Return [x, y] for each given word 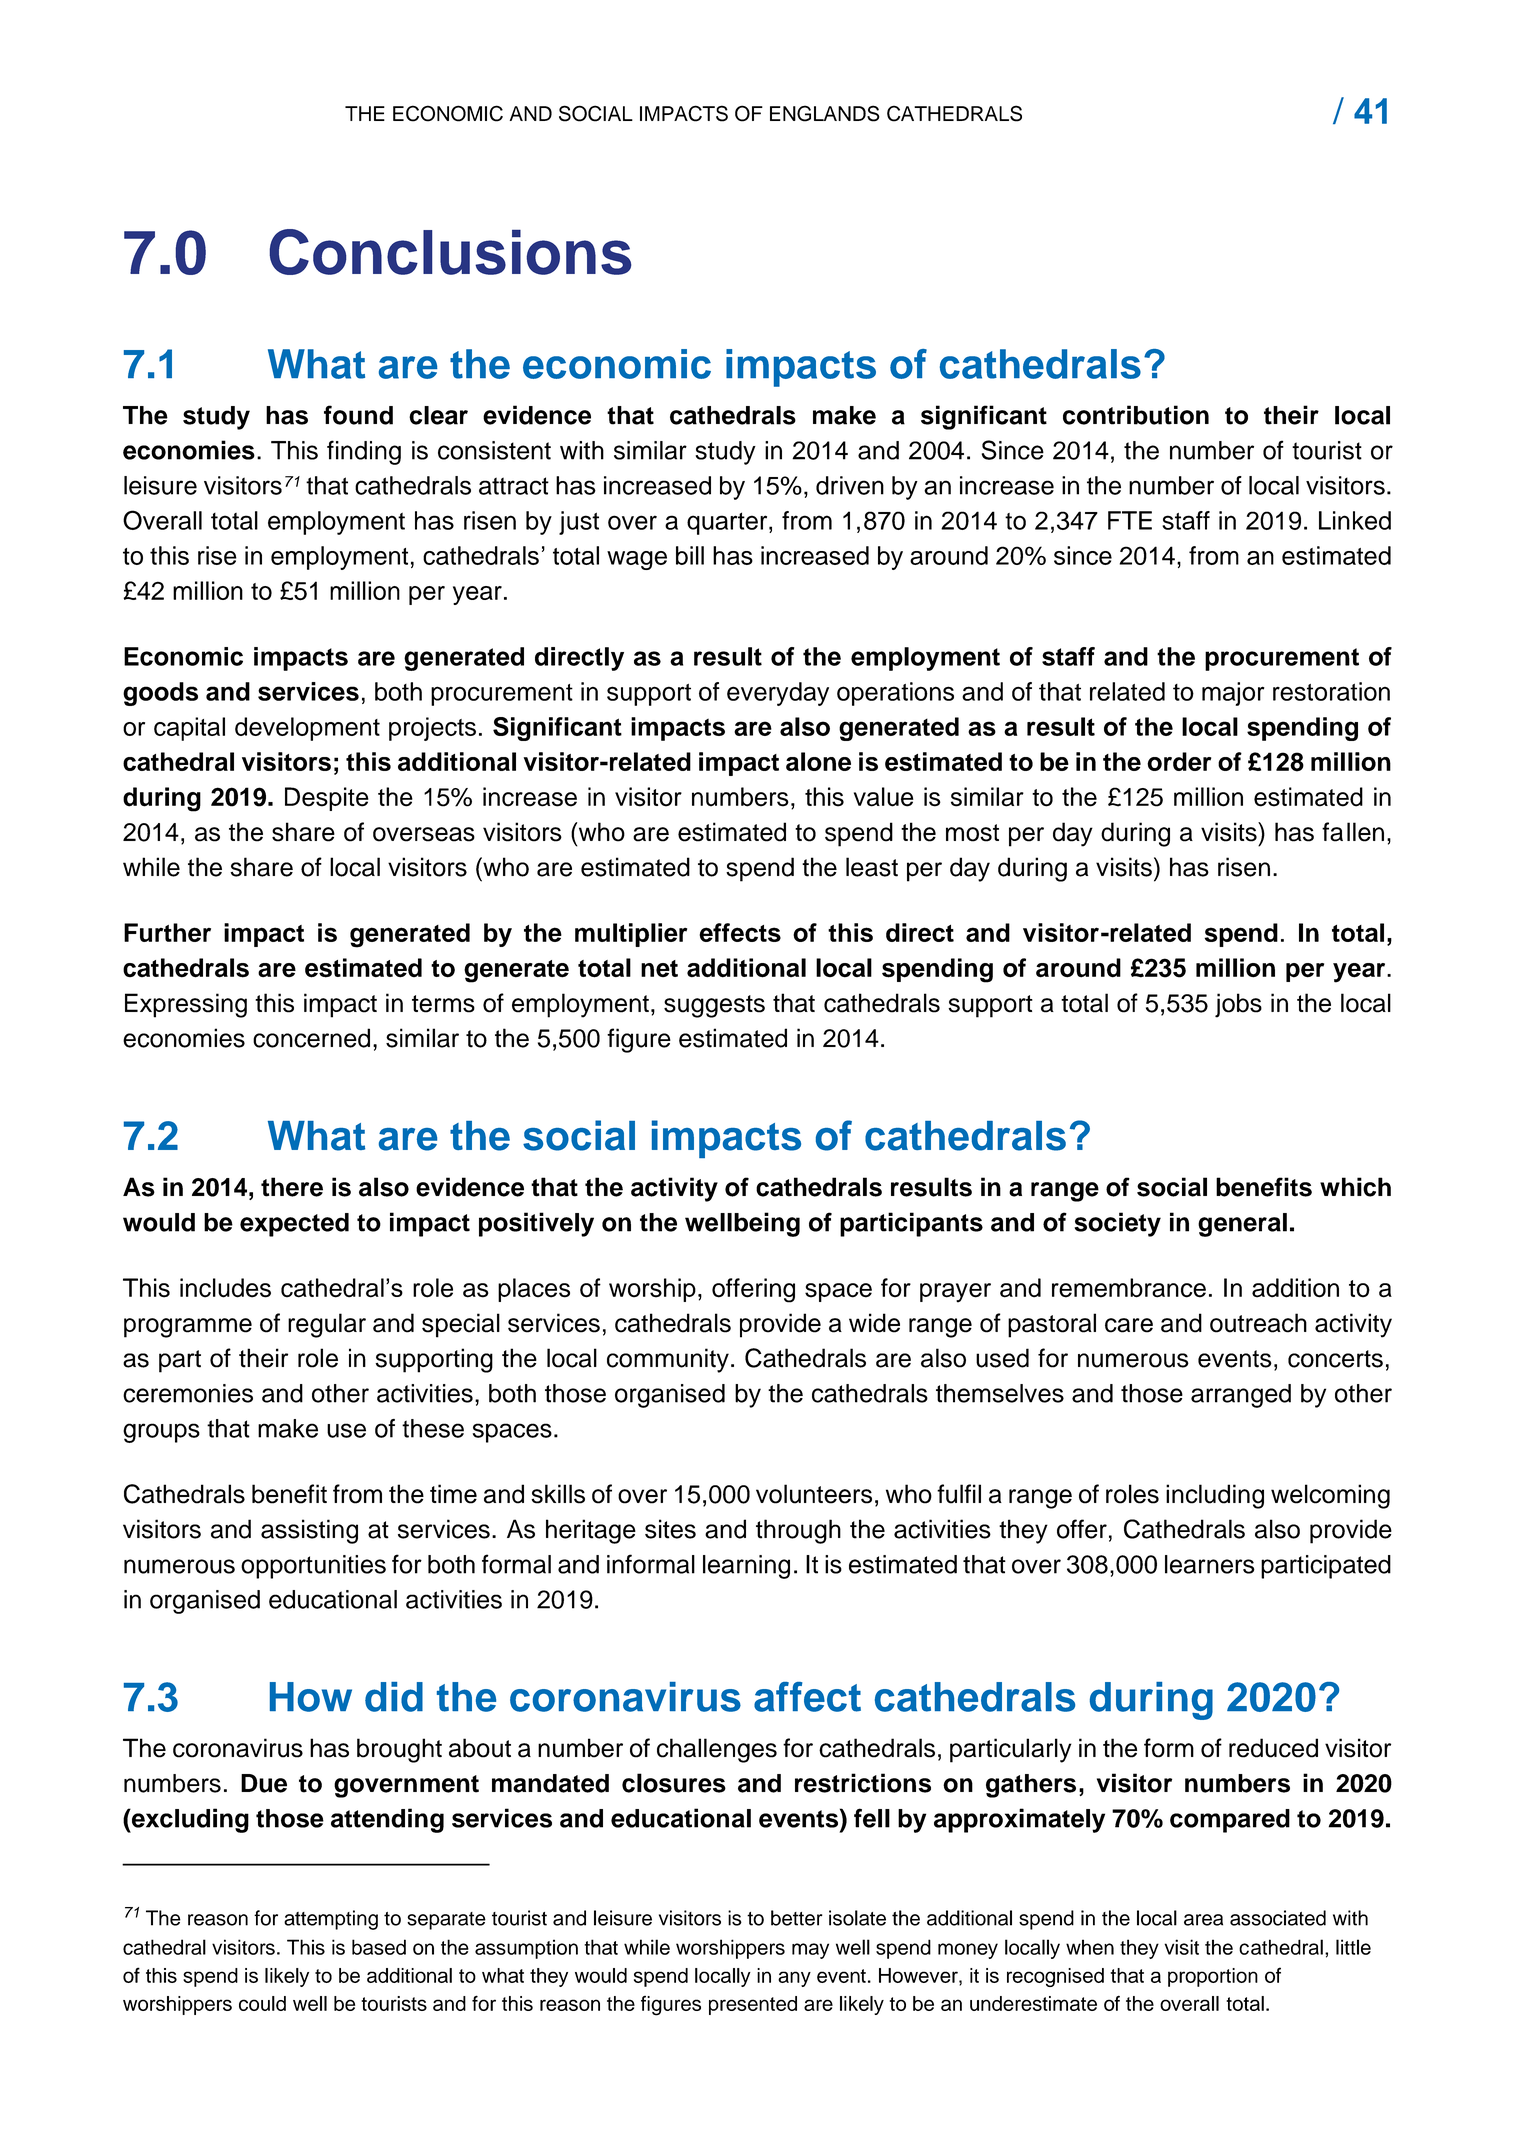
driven [850, 485]
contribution [1136, 415]
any [794, 1979]
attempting [331, 1920]
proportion [1213, 1977]
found [358, 415]
